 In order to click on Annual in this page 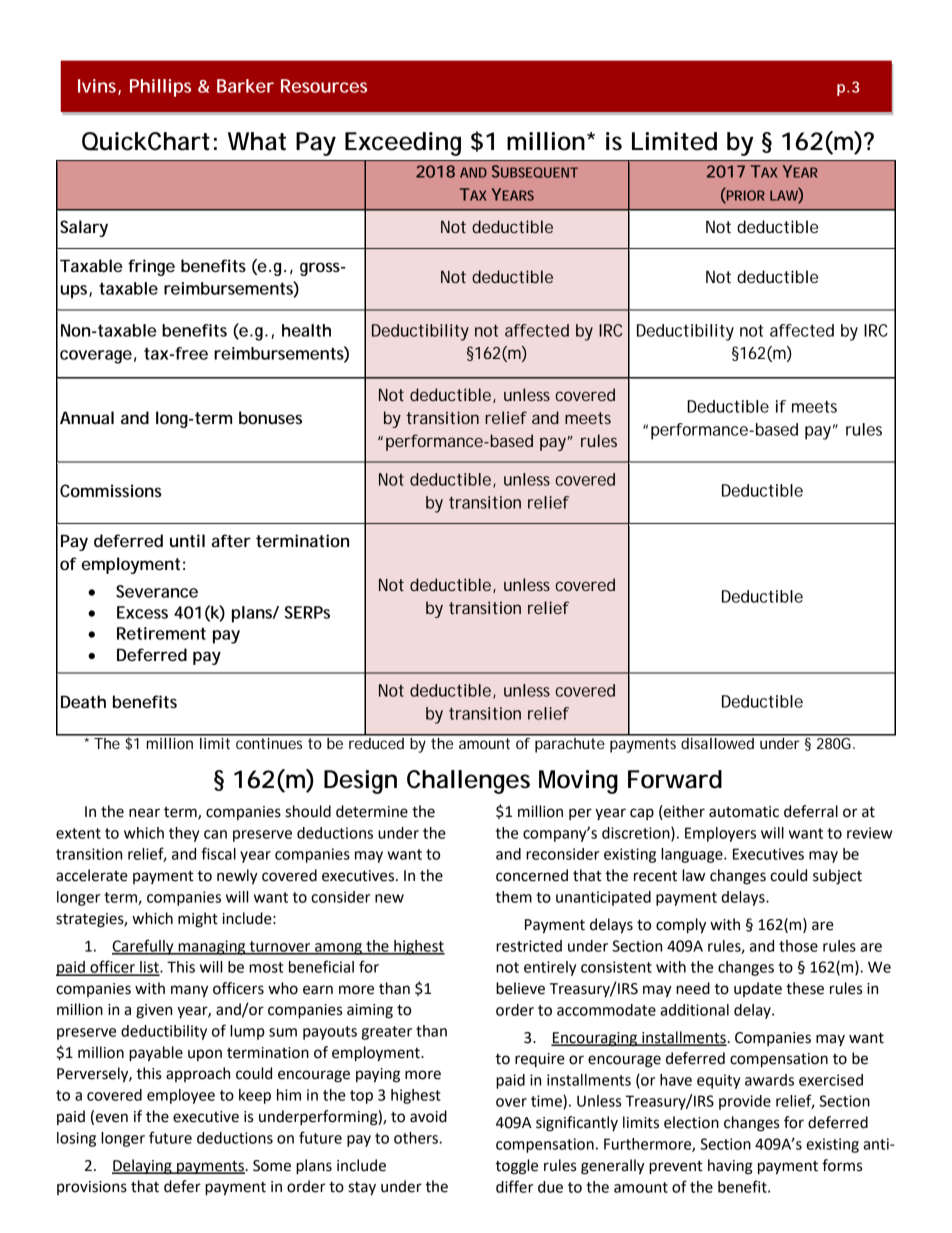, I will do `click(87, 417)`.
